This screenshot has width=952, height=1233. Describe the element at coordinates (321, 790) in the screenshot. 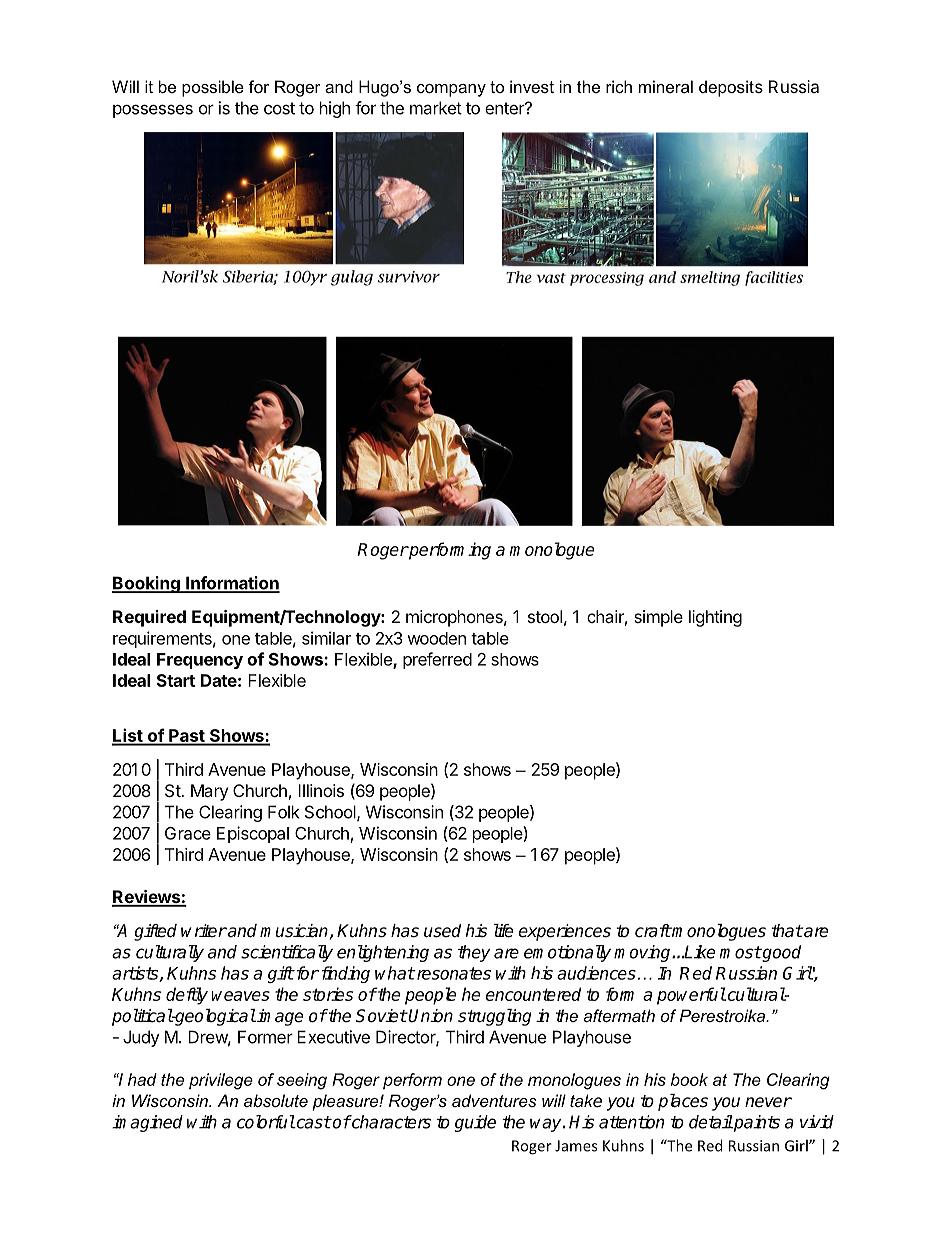

I see `Illinois` at that location.
